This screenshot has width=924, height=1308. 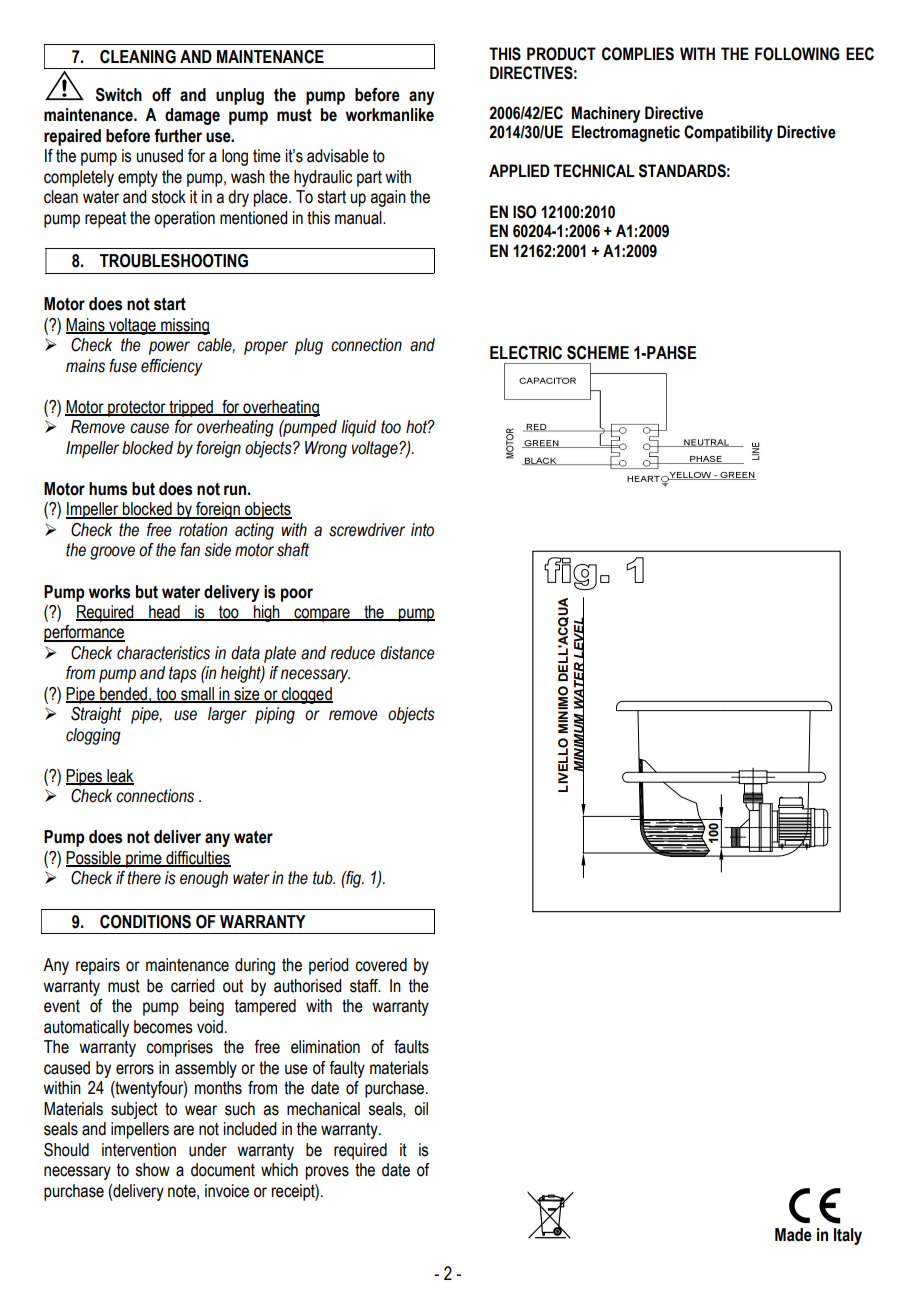 What do you see at coordinates (152, 1170) in the screenshot?
I see `show` at bounding box center [152, 1170].
